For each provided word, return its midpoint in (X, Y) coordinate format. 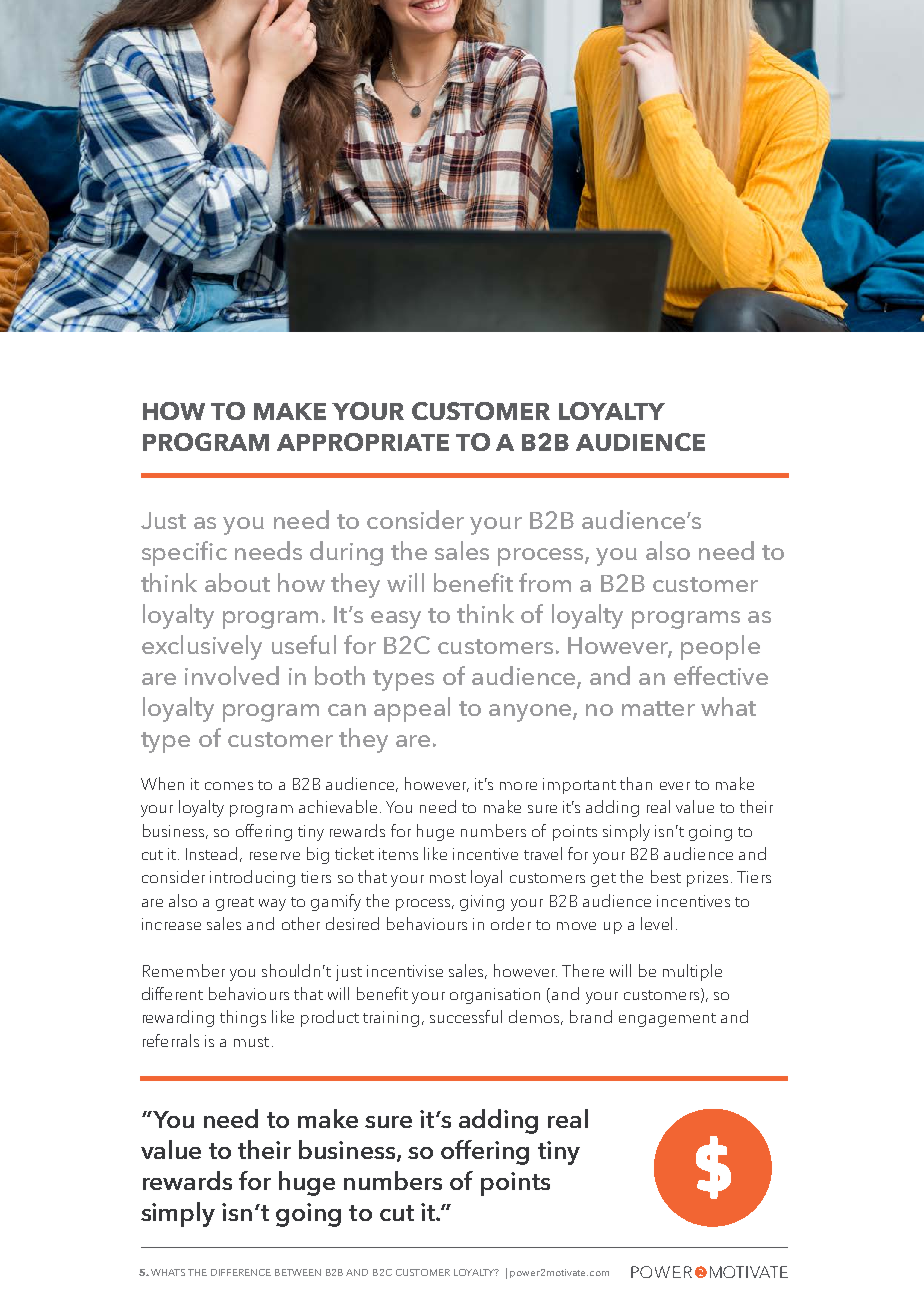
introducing (252, 878)
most (448, 878)
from (545, 582)
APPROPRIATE (363, 442)
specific (184, 553)
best (666, 876)
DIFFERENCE (241, 1272)
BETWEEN (298, 1272)
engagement (667, 1020)
